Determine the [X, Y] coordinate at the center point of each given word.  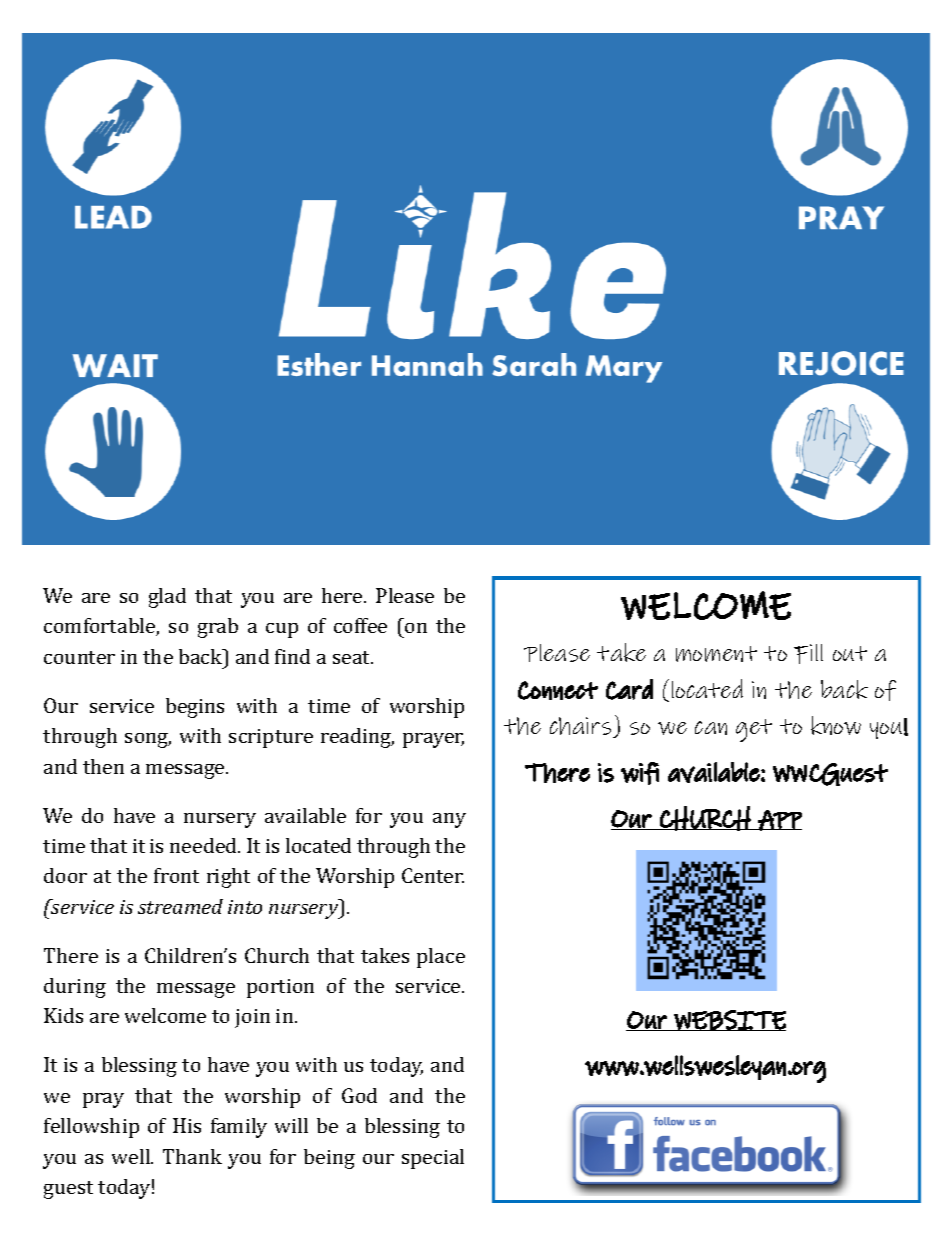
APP [779, 820]
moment [716, 654]
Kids [63, 1015]
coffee [360, 625]
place [441, 958]
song [148, 740]
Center [433, 875]
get [754, 730]
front [176, 875]
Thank [192, 1156]
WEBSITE [729, 1020]
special [433, 1159]
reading [357, 738]
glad [167, 598]
